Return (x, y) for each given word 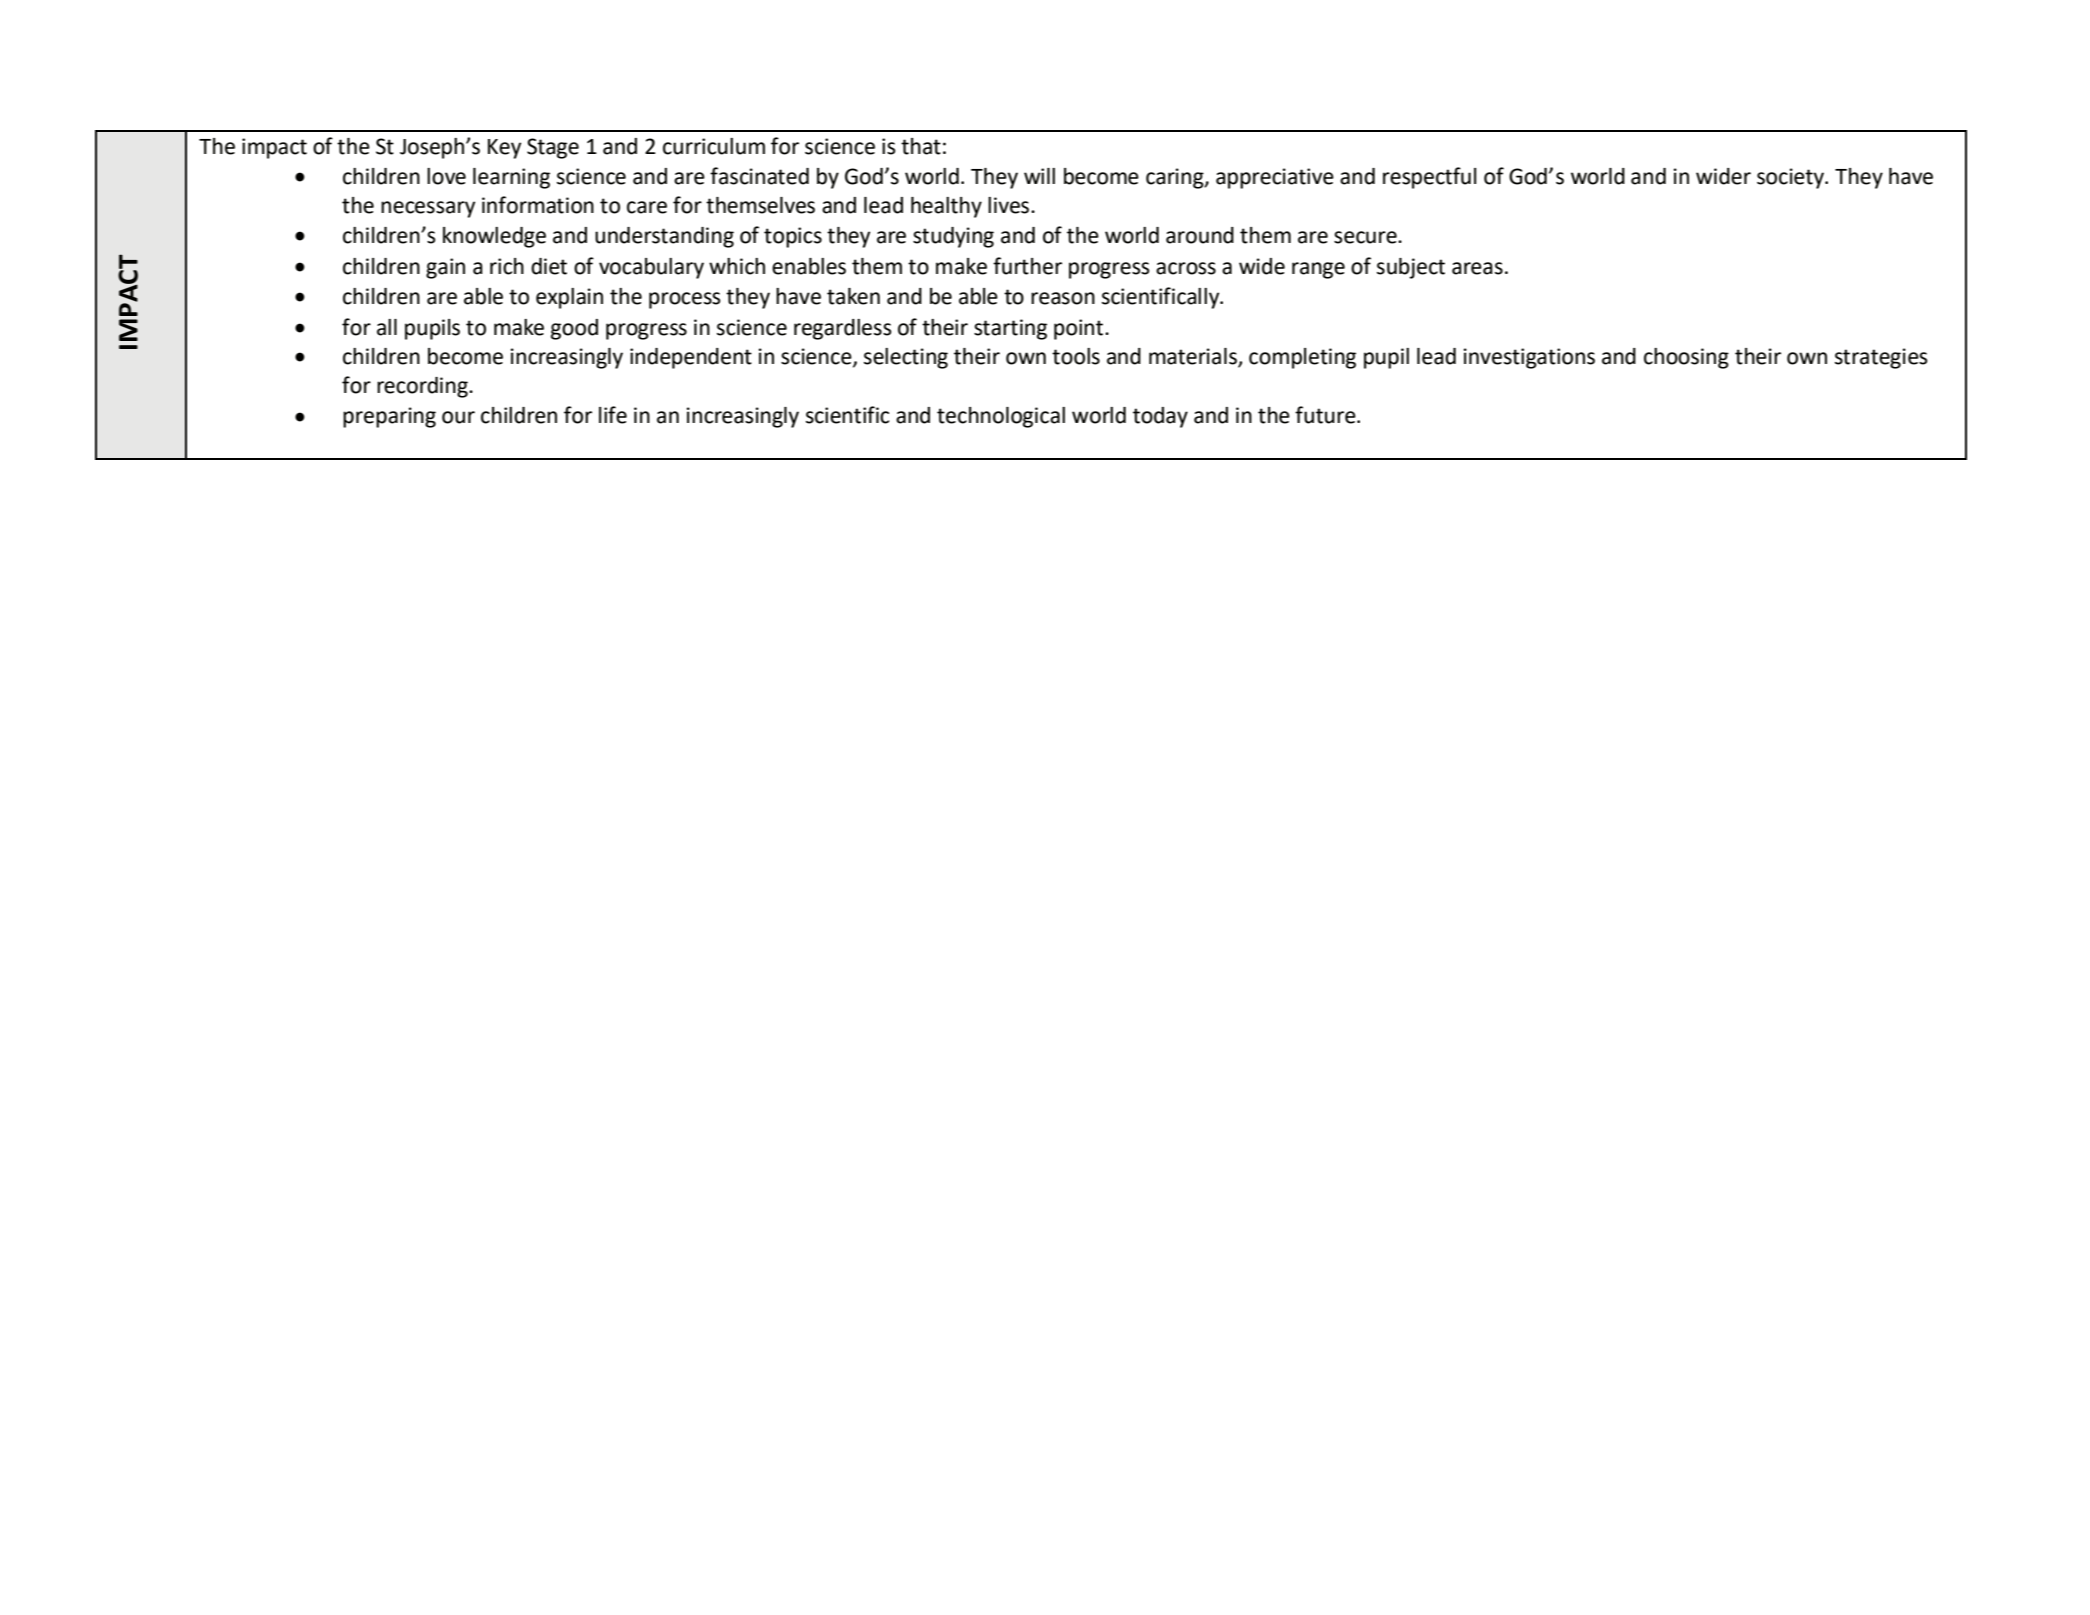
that (921, 146)
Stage (553, 148)
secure (1366, 237)
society (1792, 178)
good (574, 329)
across (1186, 268)
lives (1010, 205)
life (613, 415)
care (647, 207)
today (1160, 417)
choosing (1686, 358)
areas (1477, 268)
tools (1076, 356)
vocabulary (651, 268)
